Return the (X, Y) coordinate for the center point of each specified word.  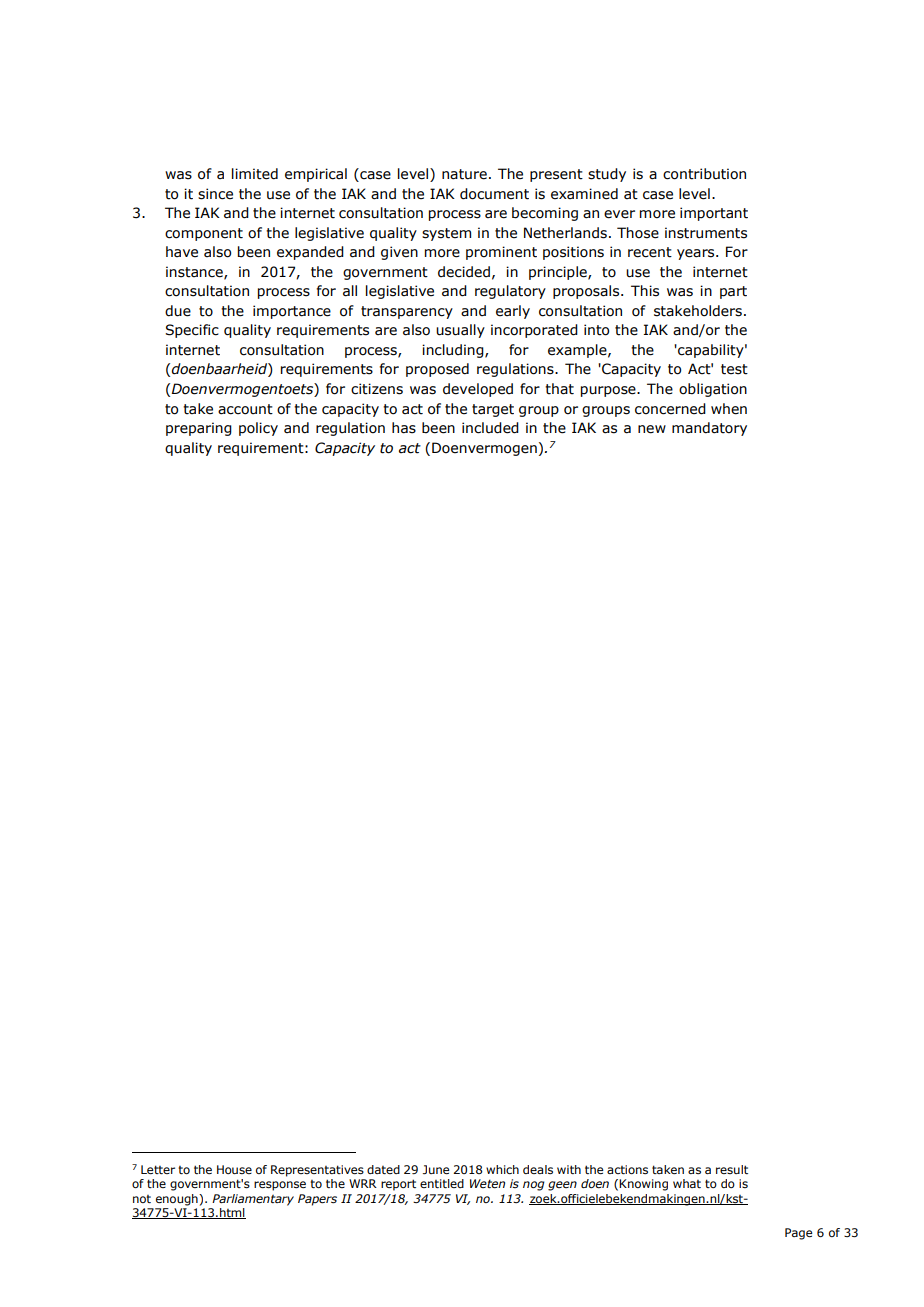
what (687, 1183)
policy (258, 429)
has (404, 428)
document (494, 194)
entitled (442, 1183)
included (490, 428)
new (652, 429)
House (234, 1169)
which (502, 1169)
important (714, 214)
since (215, 194)
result (732, 1169)
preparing (199, 429)
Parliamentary (253, 1200)
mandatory (709, 429)
